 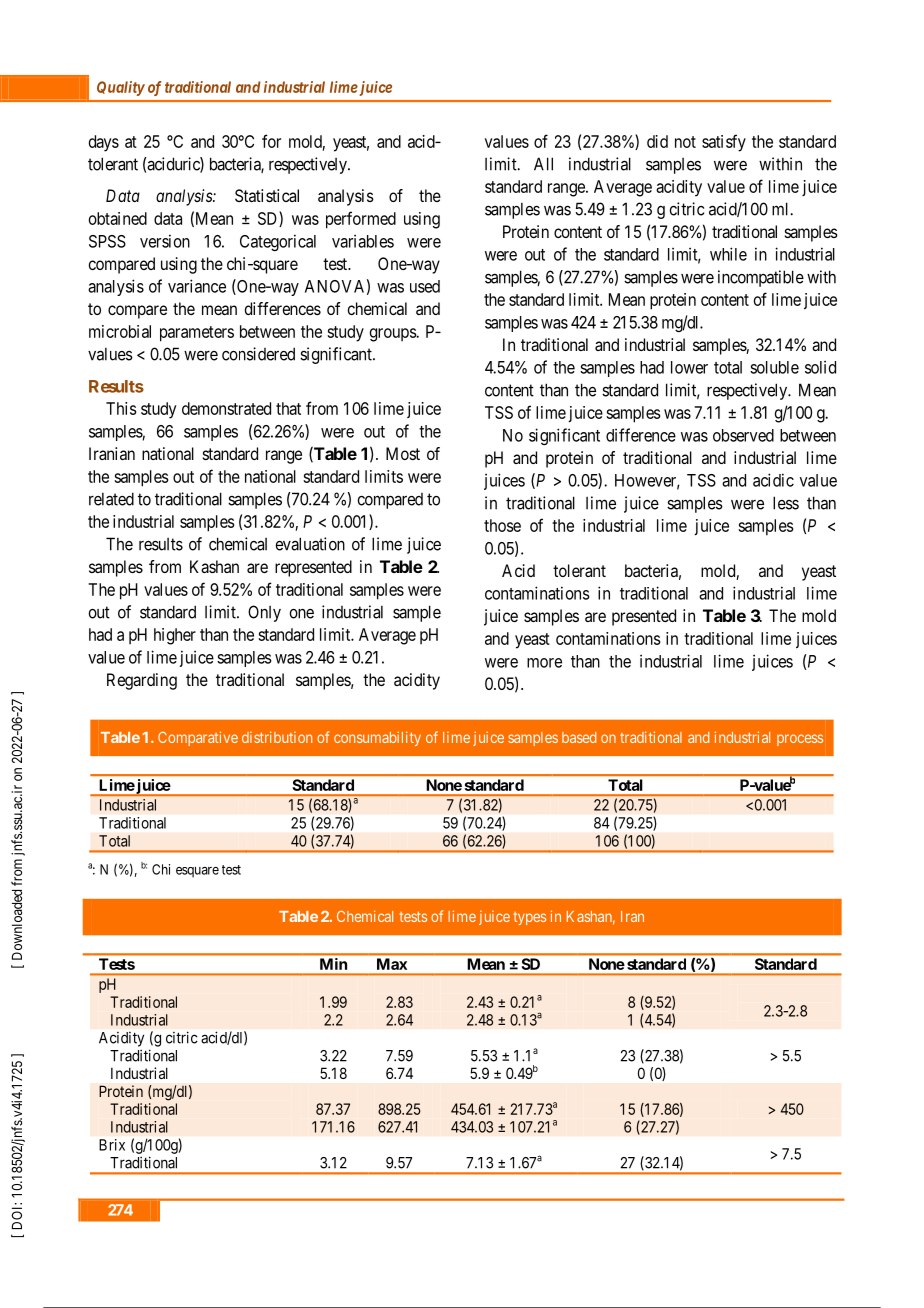 I want to click on observed, so click(x=743, y=435).
